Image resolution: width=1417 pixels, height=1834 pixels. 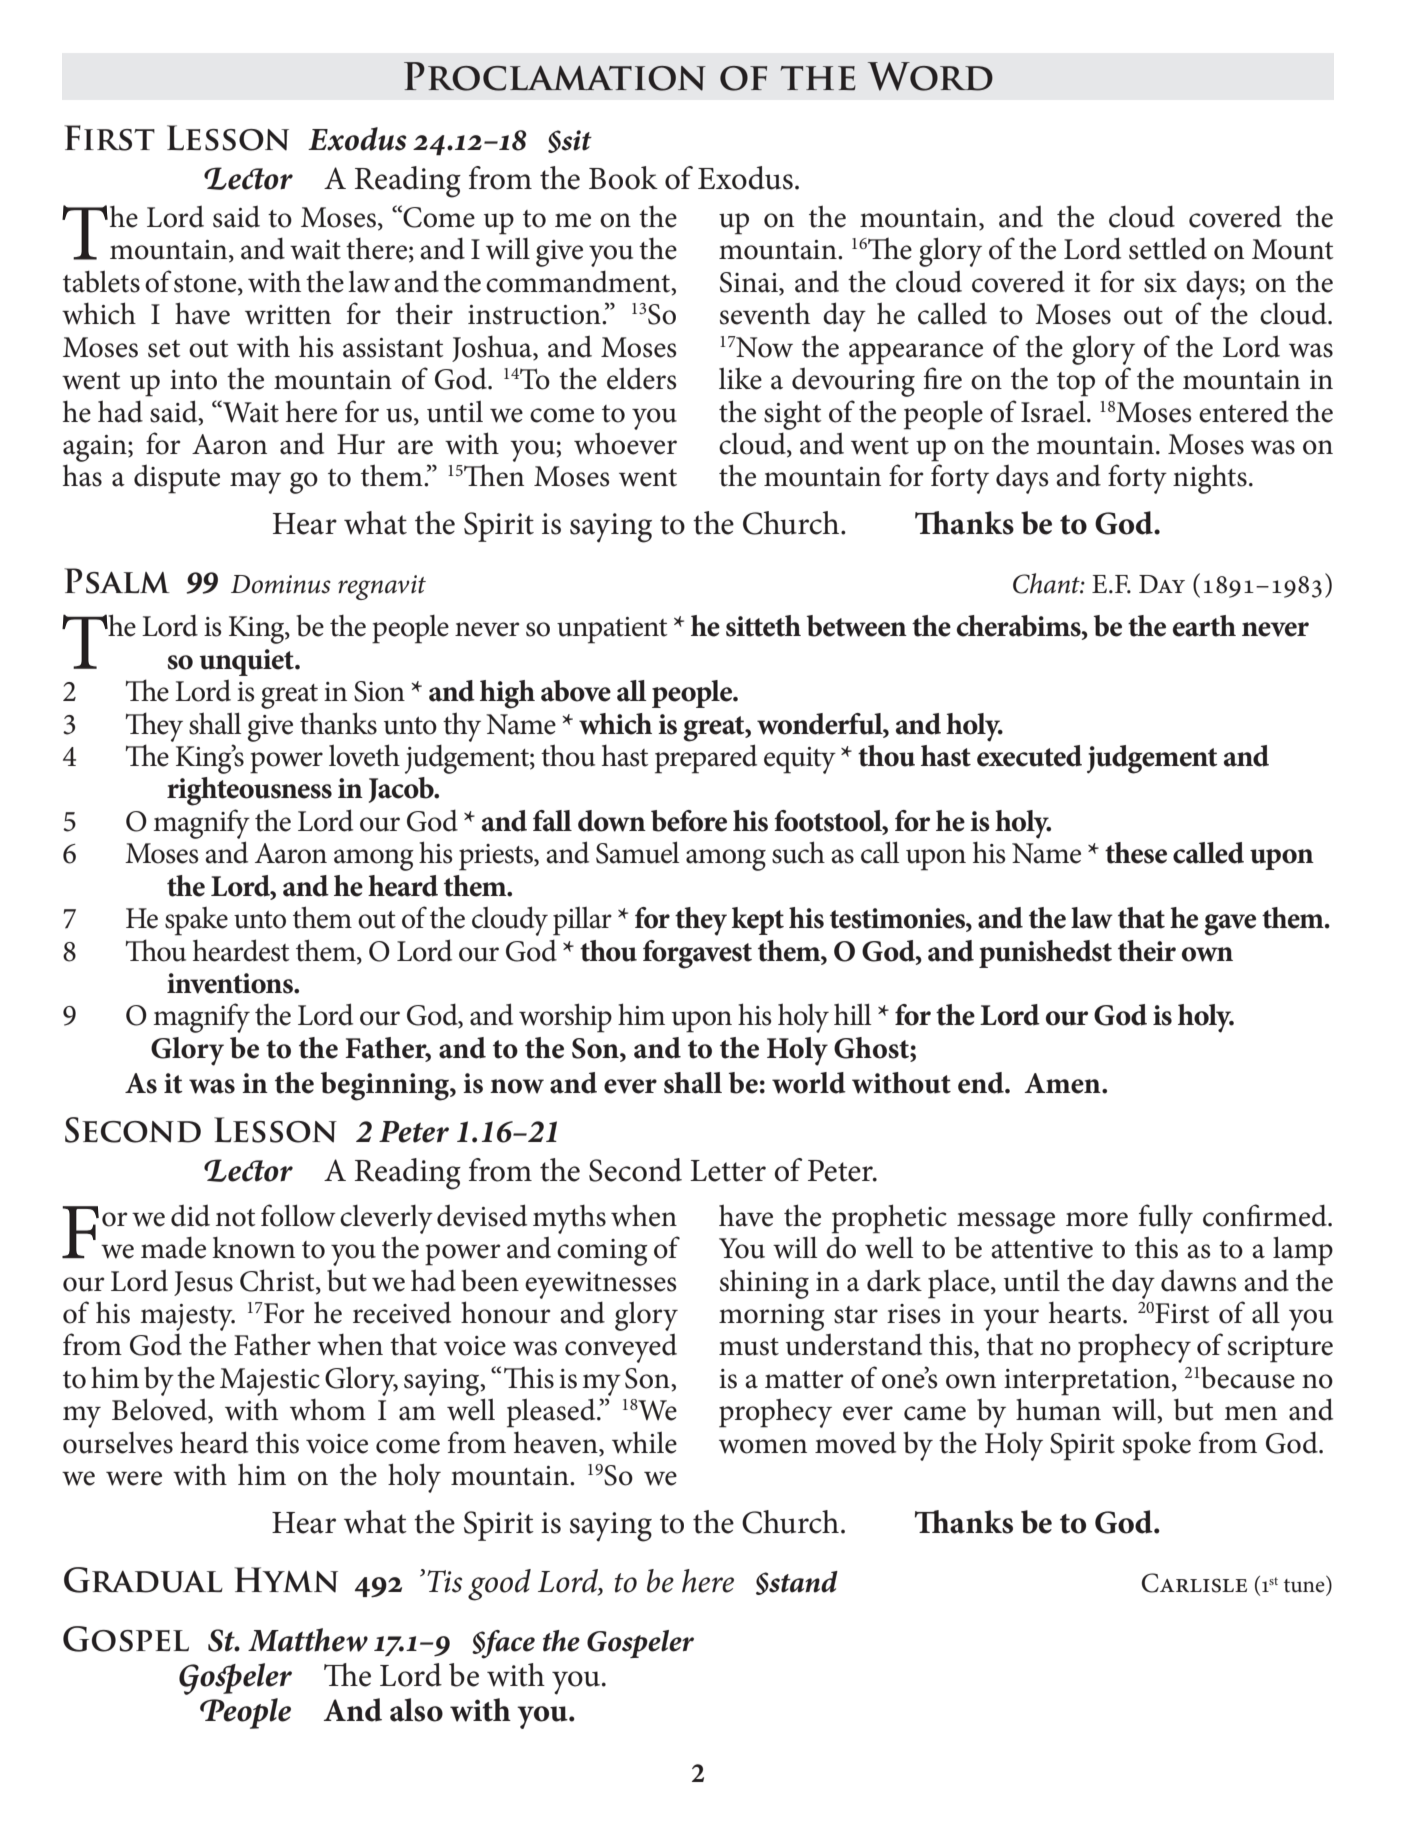 What do you see at coordinates (623, 178) in the screenshot?
I see `Book` at bounding box center [623, 178].
